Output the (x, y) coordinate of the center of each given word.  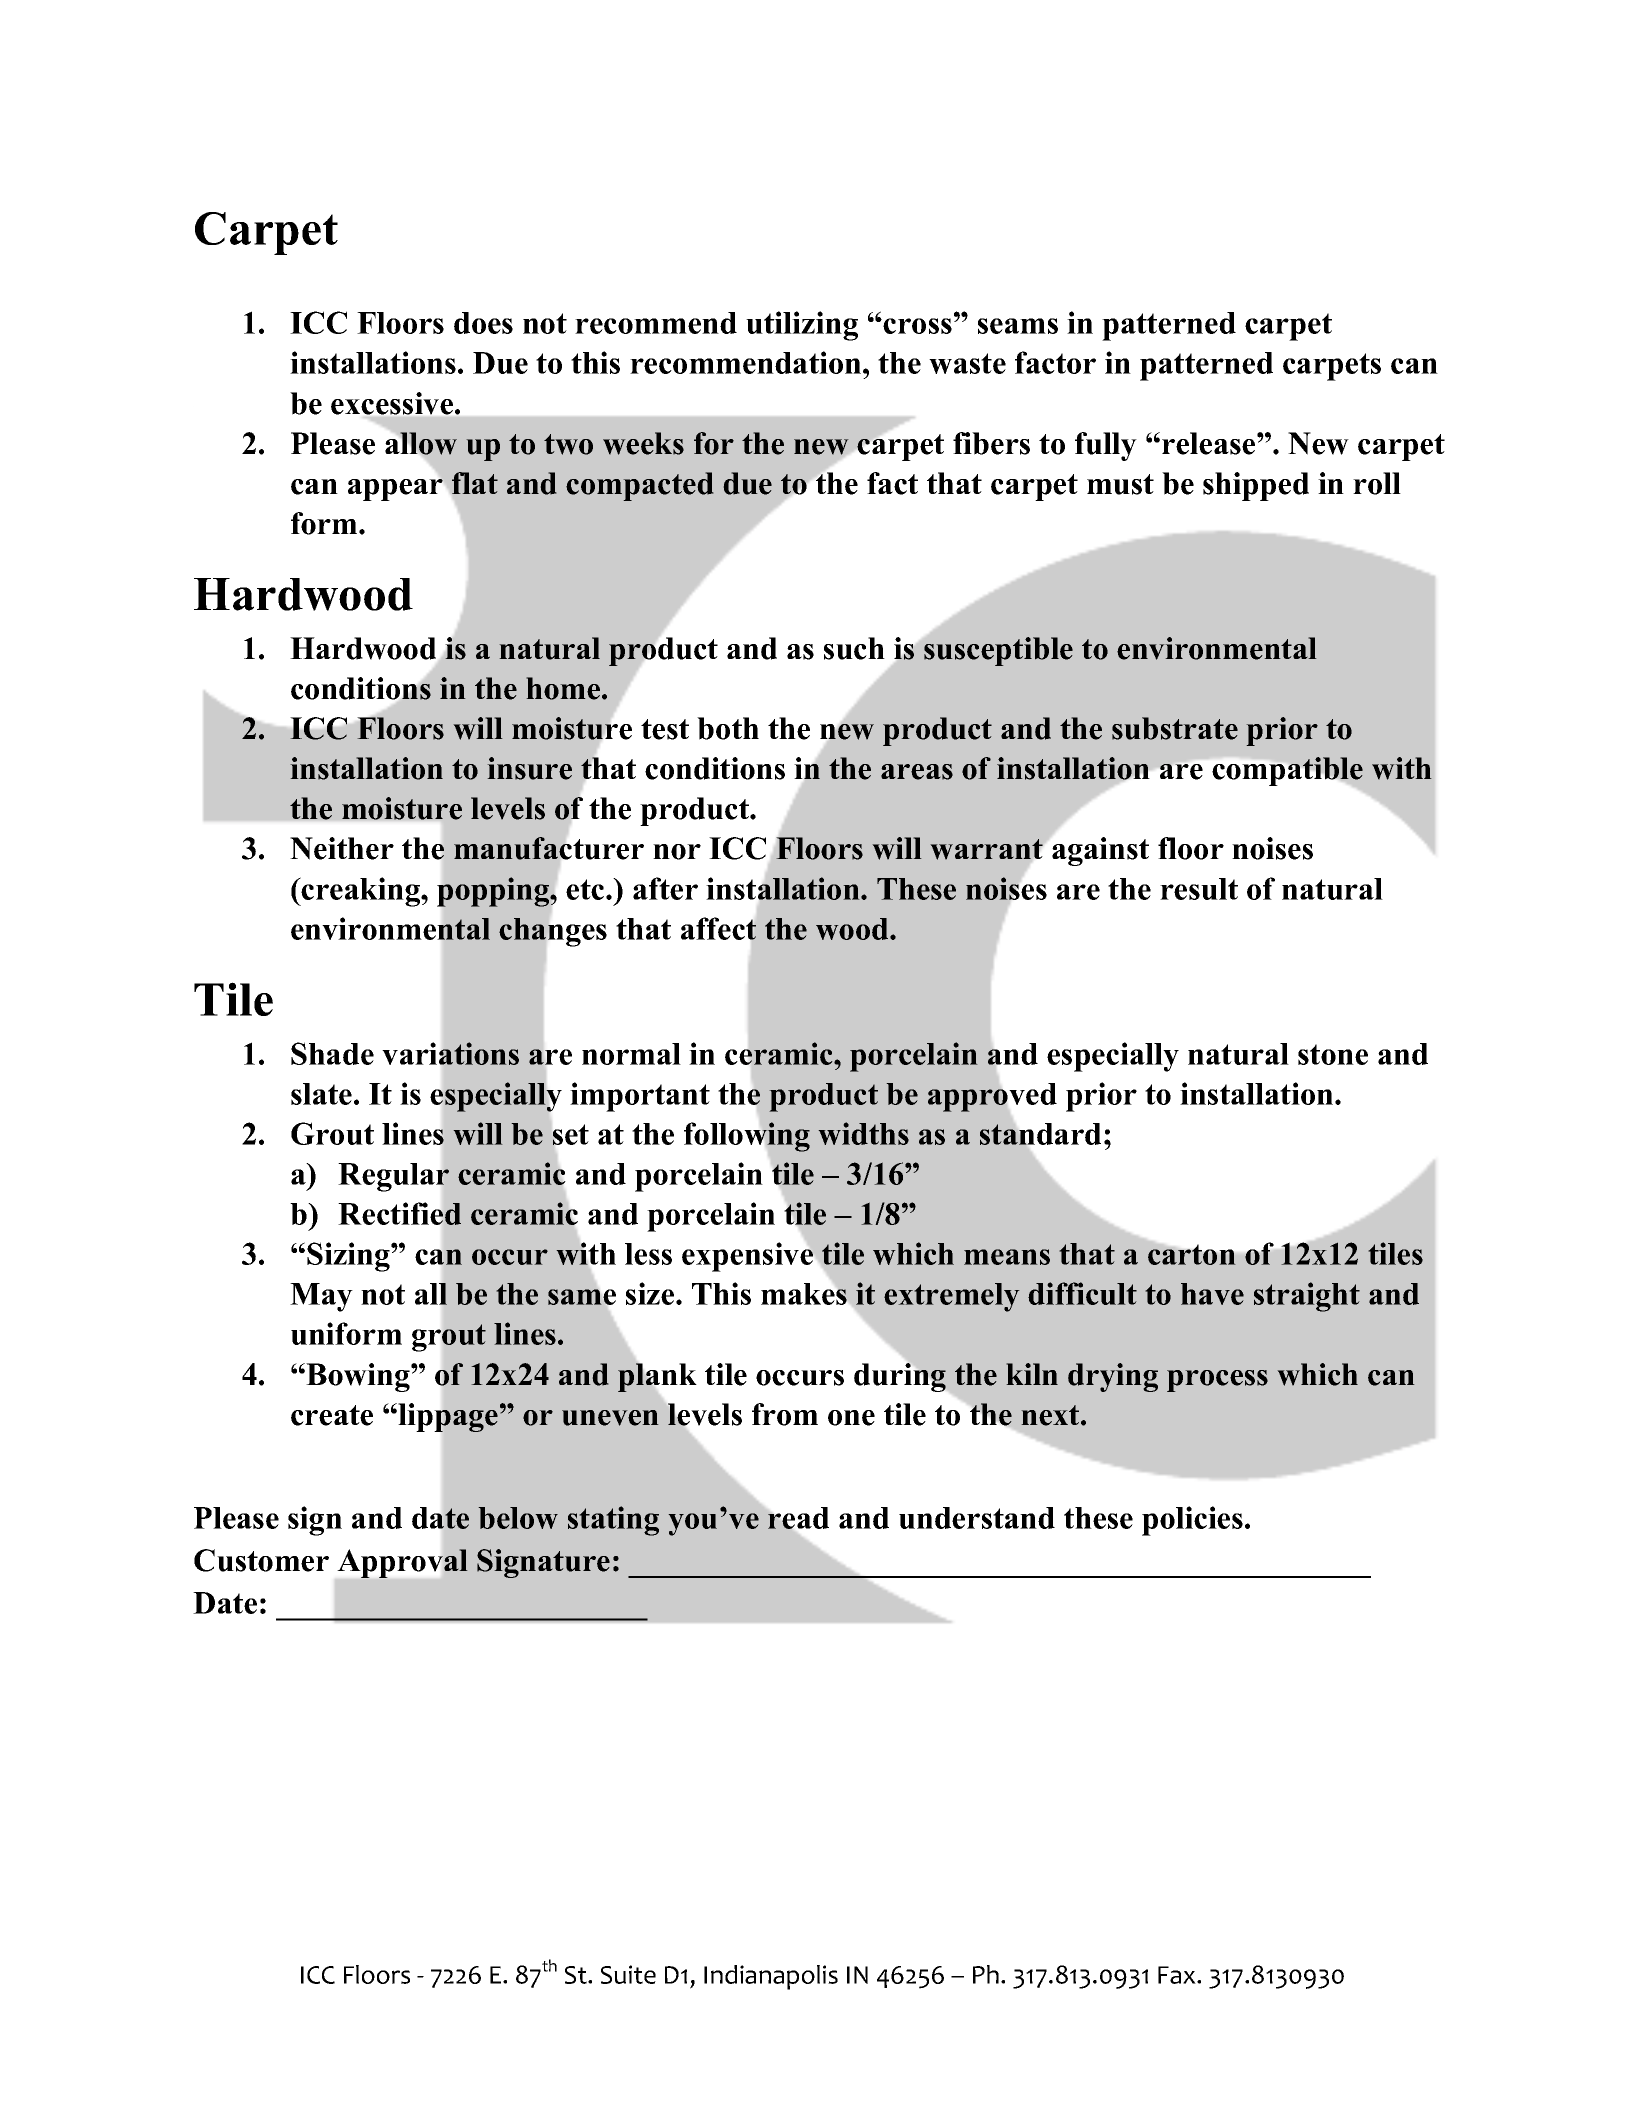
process (1217, 1381)
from (785, 1414)
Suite (628, 1974)
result (1199, 889)
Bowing (358, 1377)
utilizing (802, 326)
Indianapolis (771, 1977)
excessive (393, 403)
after (665, 888)
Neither (342, 848)
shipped (1256, 486)
